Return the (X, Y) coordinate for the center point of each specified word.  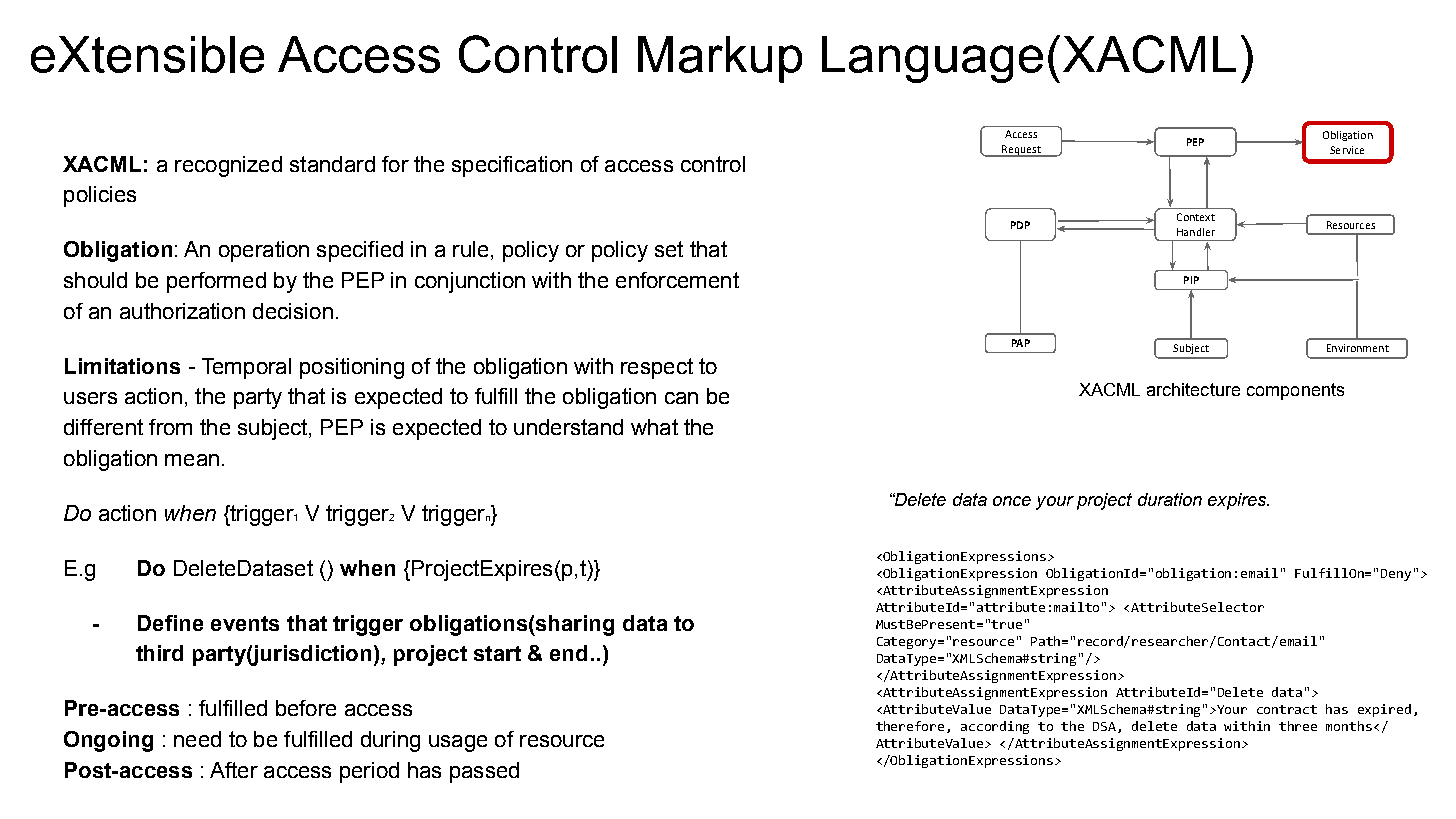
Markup (720, 59)
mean (192, 460)
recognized (228, 166)
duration (1170, 499)
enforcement (677, 280)
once (1012, 501)
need (197, 739)
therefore (910, 726)
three (1298, 726)
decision (293, 311)
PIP (1191, 280)
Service (1347, 150)
